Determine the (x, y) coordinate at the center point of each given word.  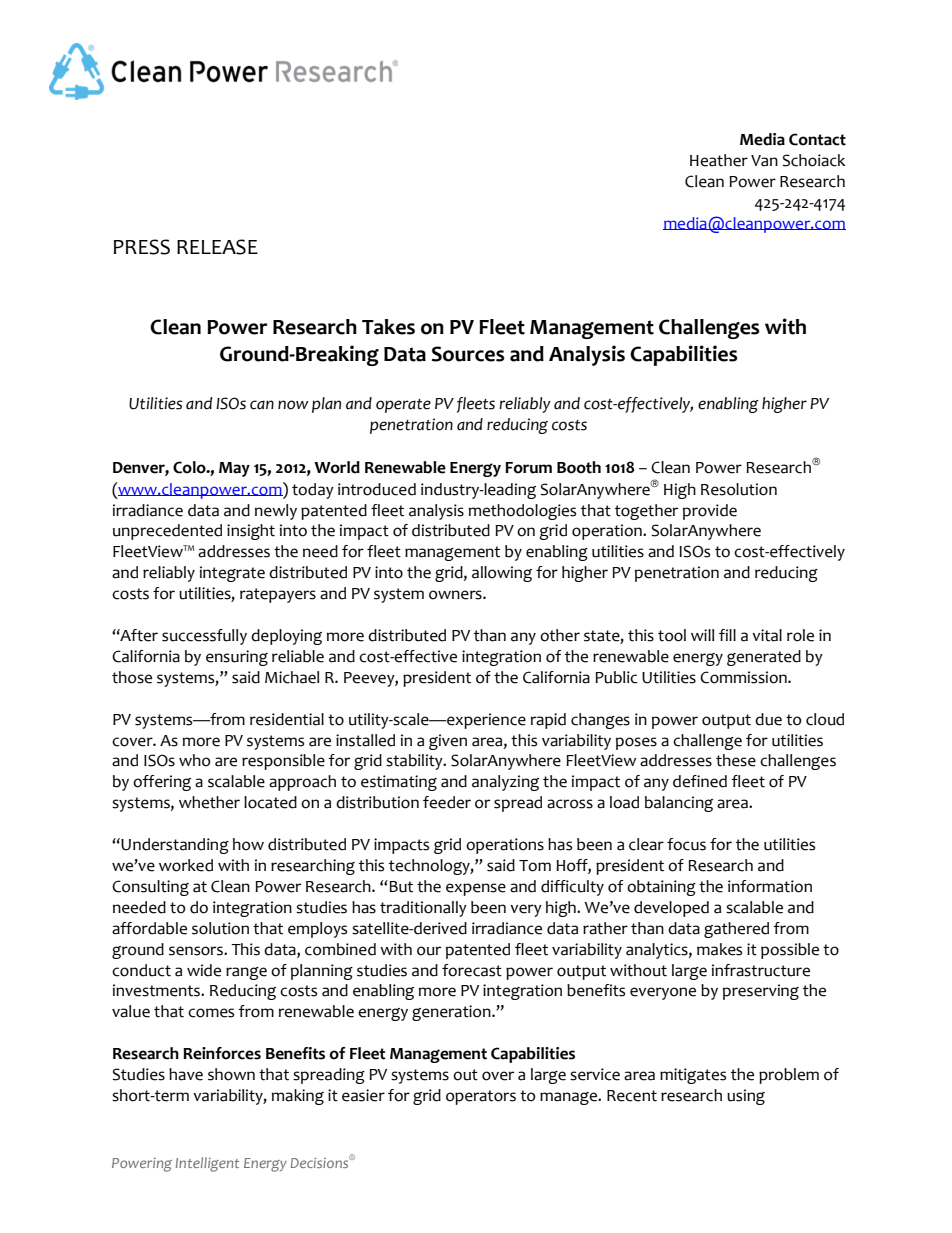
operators (481, 1097)
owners (456, 595)
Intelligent (207, 1164)
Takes (388, 327)
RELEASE (217, 247)
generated (764, 658)
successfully (204, 637)
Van (764, 161)
